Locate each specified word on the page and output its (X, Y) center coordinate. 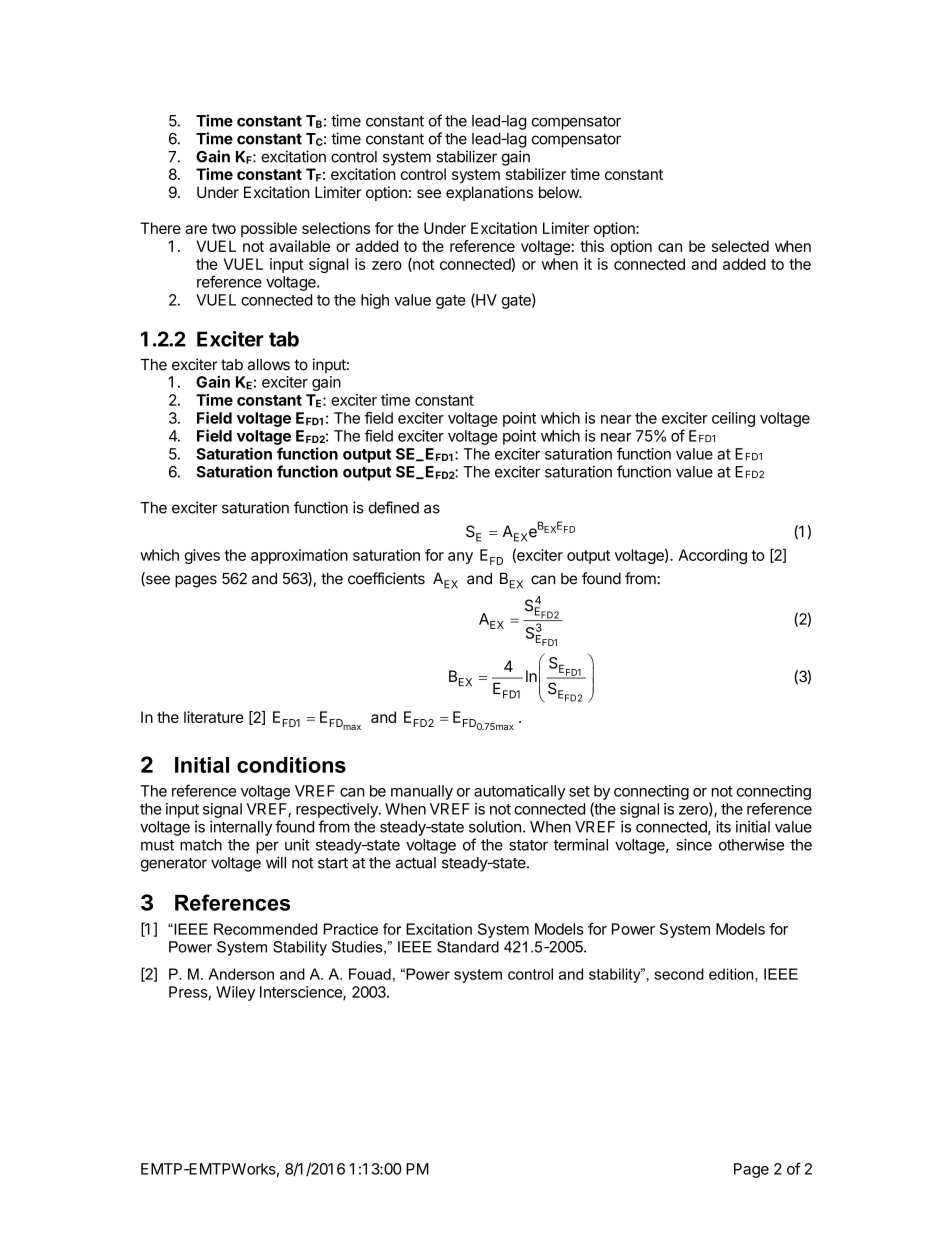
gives (202, 556)
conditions (291, 765)
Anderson (241, 974)
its (723, 826)
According (712, 556)
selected (740, 246)
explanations (489, 193)
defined (394, 507)
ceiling (733, 419)
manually (422, 792)
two (224, 228)
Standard (468, 947)
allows (269, 365)
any (460, 558)
